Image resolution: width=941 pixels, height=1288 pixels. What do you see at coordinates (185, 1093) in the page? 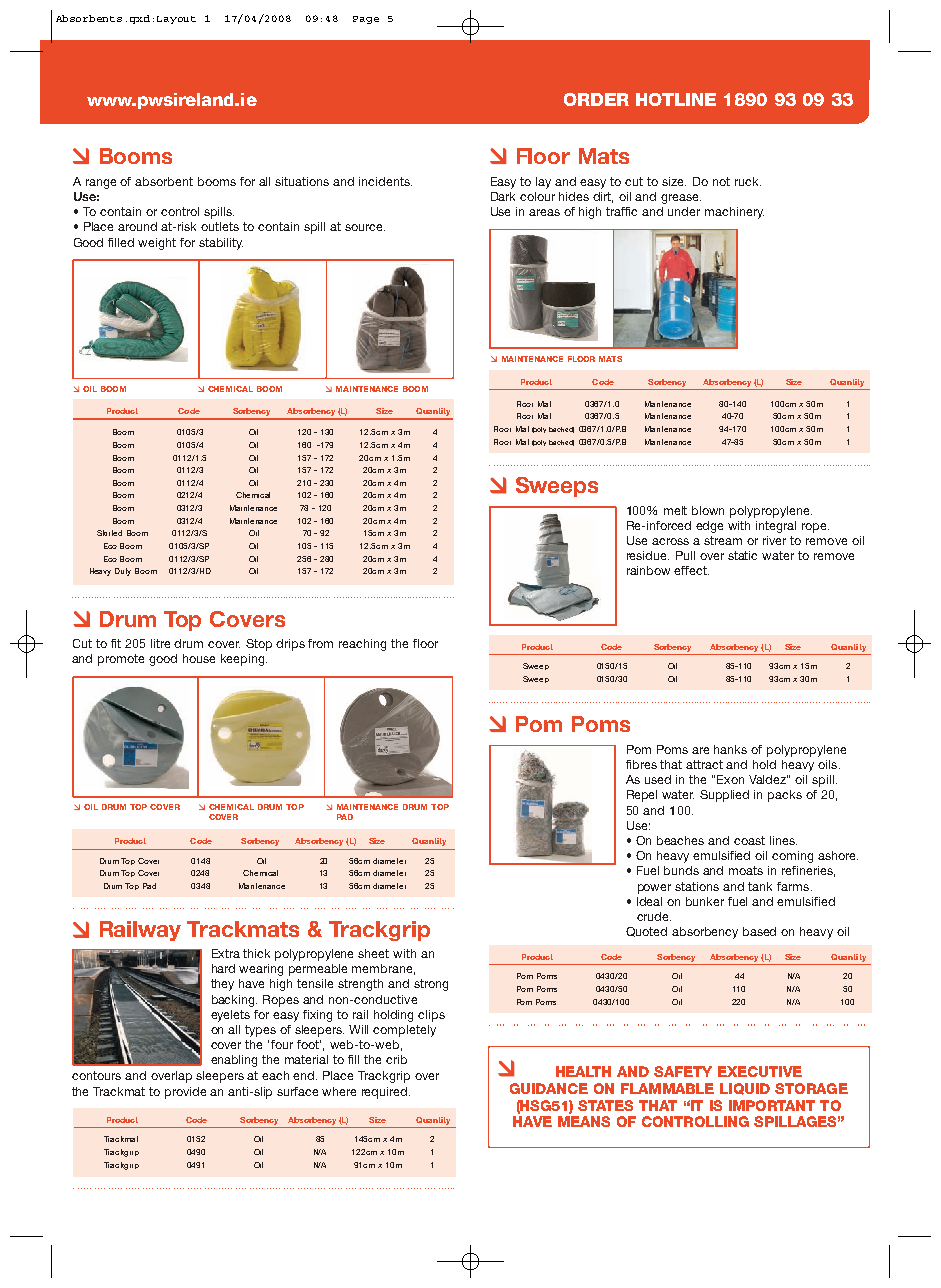
I see `provide` at bounding box center [185, 1093].
